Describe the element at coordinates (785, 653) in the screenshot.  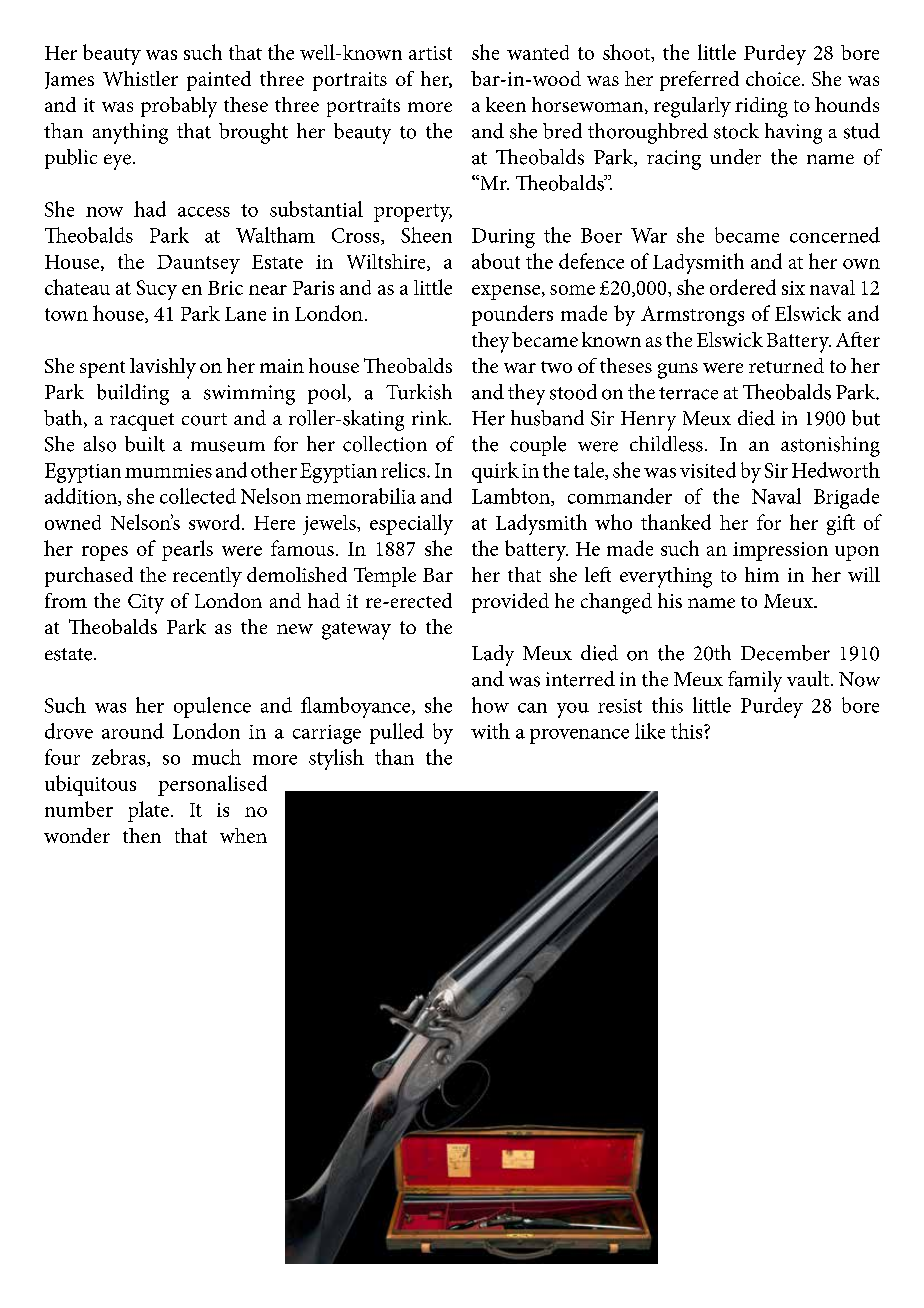
I see `December` at that location.
